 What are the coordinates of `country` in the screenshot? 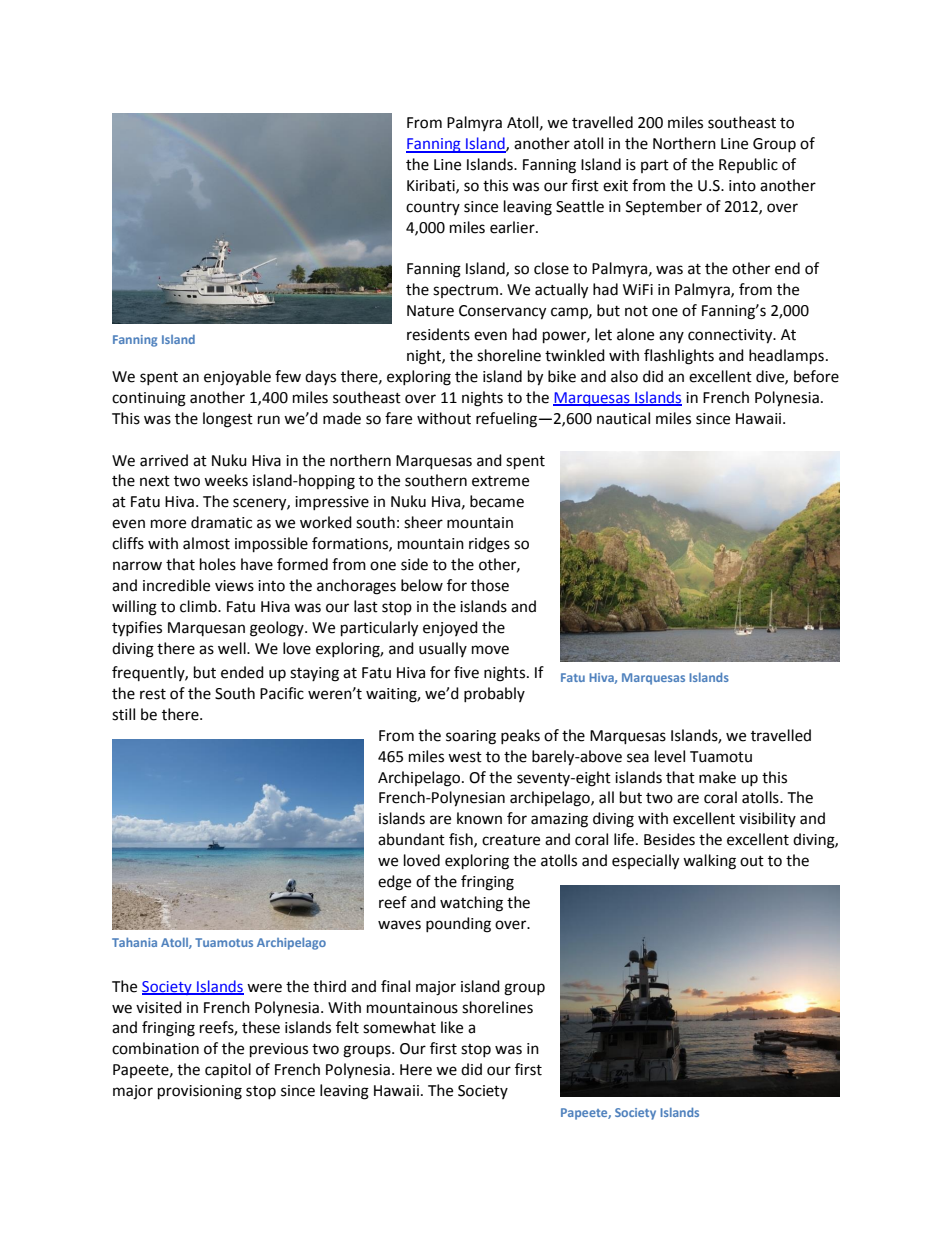 It's located at (433, 208).
